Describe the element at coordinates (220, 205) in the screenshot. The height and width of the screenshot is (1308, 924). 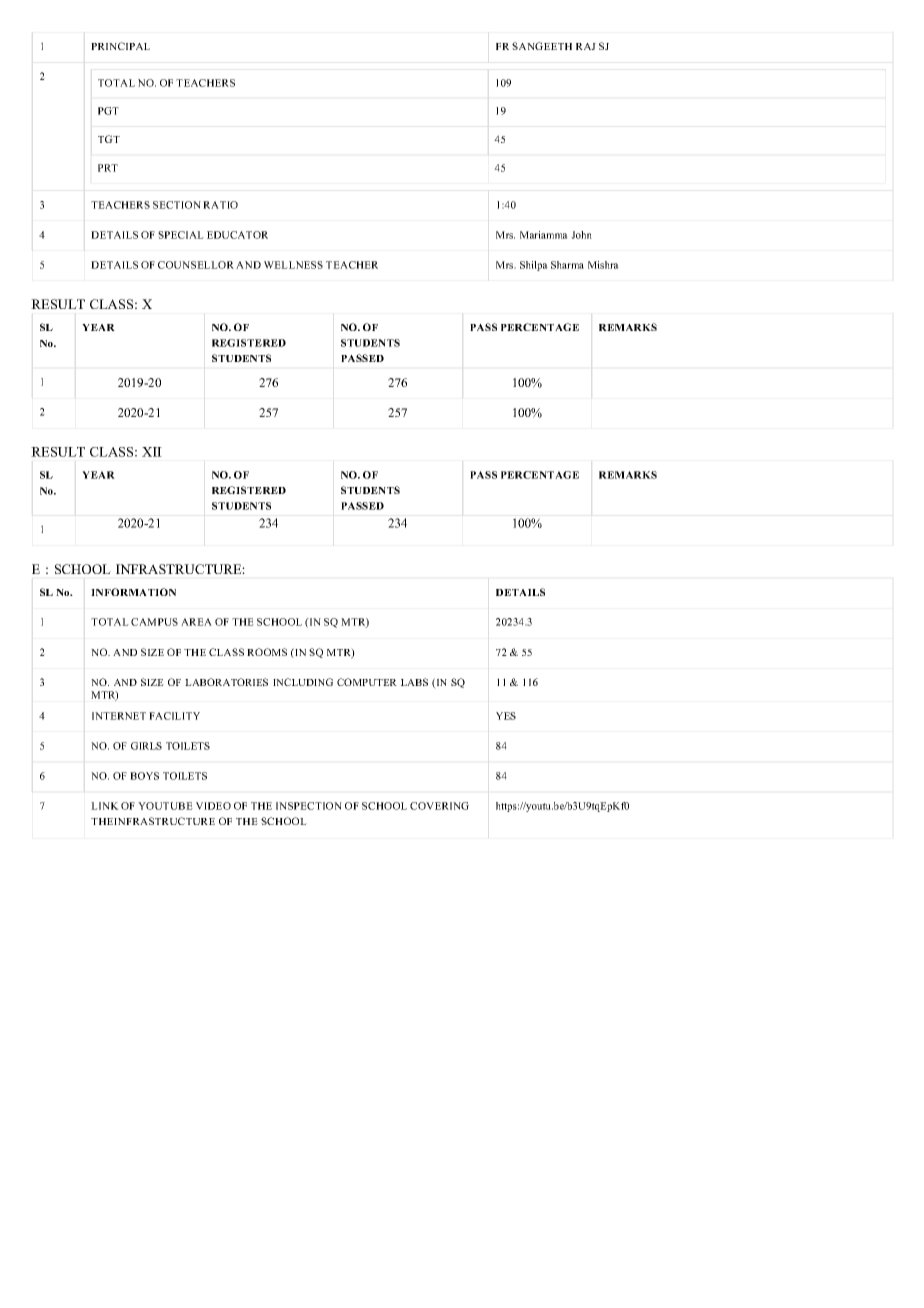
I see `RATIO` at that location.
